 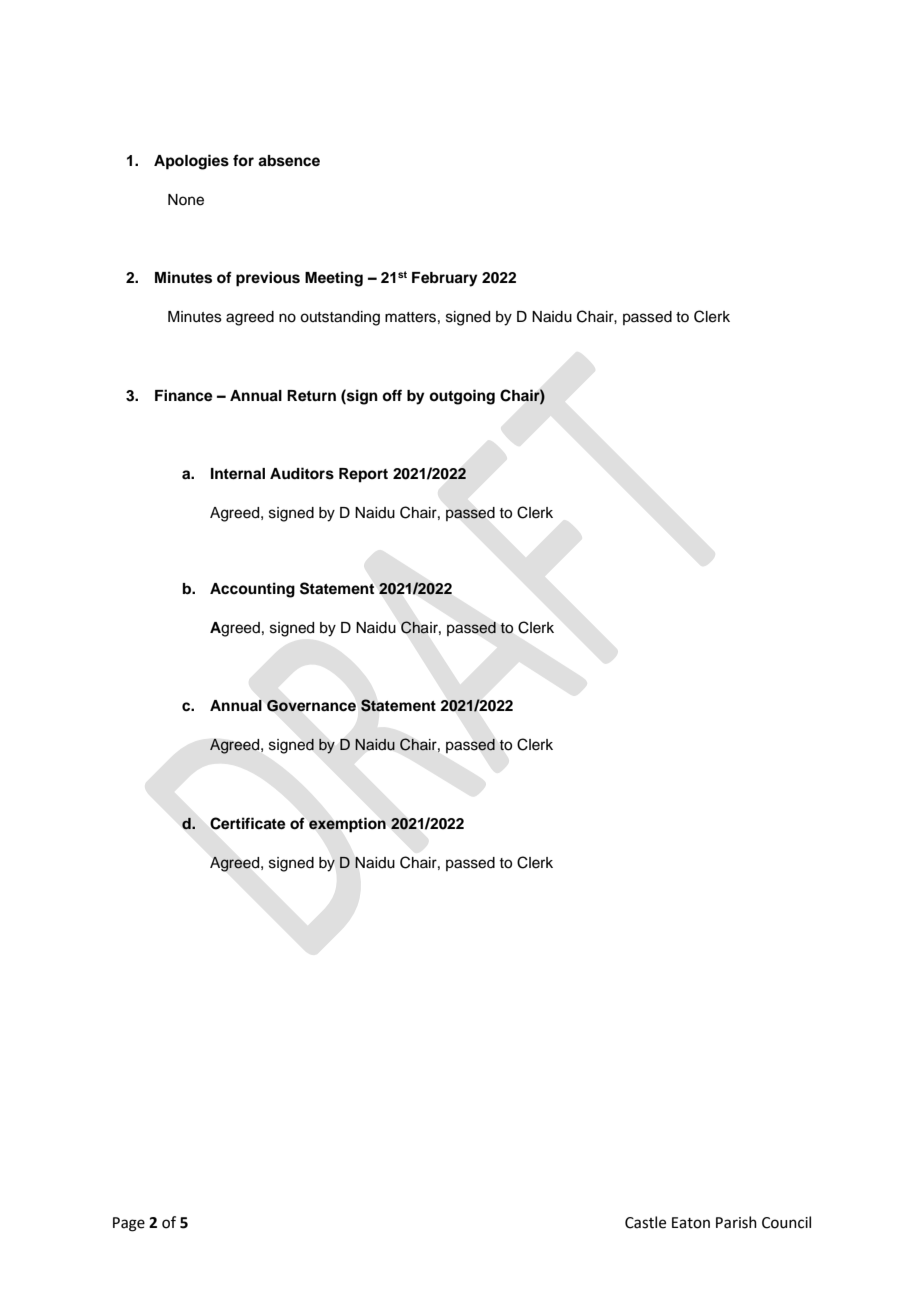 What do you see at coordinates (736, 1222) in the screenshot?
I see `Parish` at bounding box center [736, 1222].
